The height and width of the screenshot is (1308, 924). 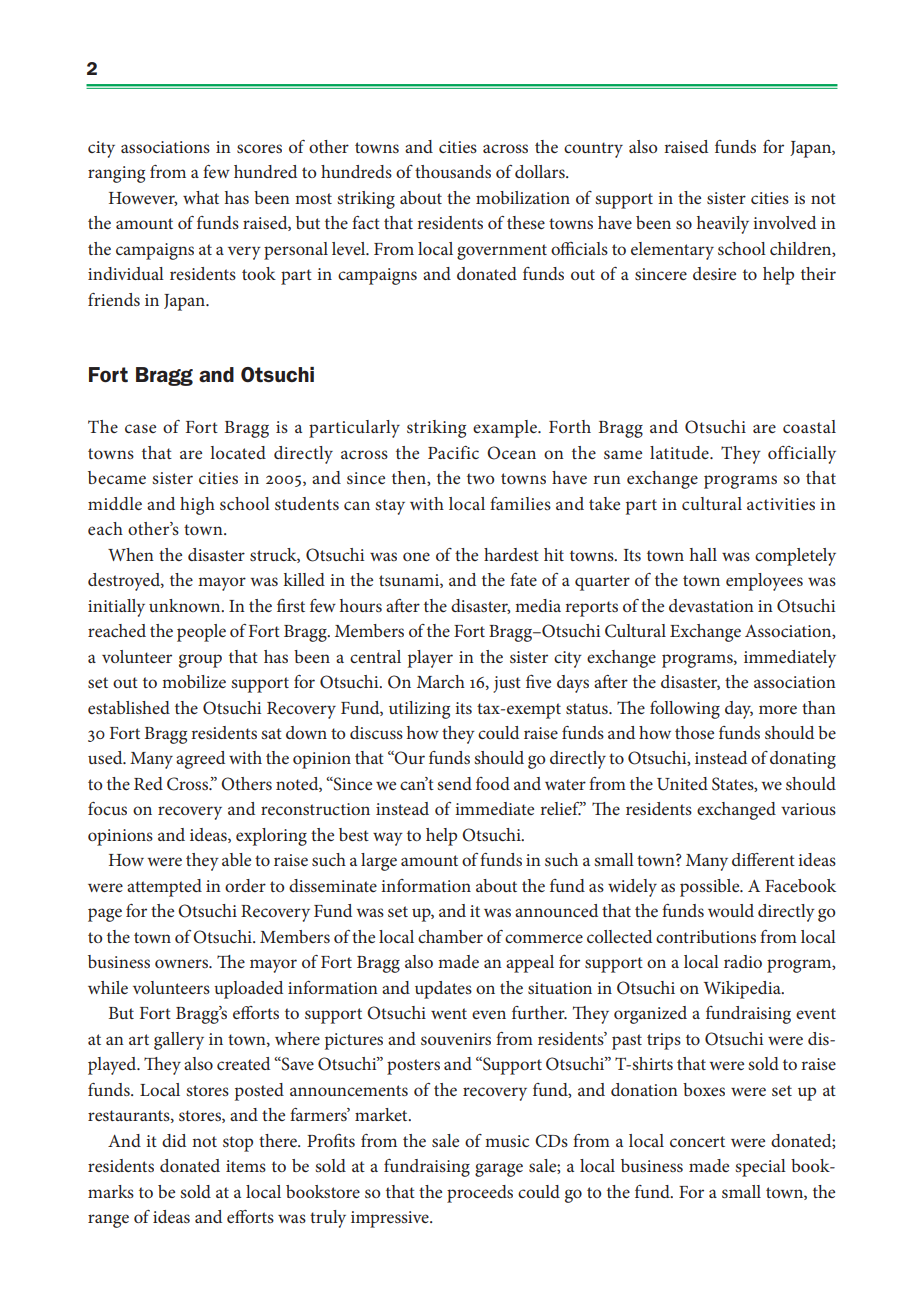 I want to click on items, so click(x=246, y=1166).
